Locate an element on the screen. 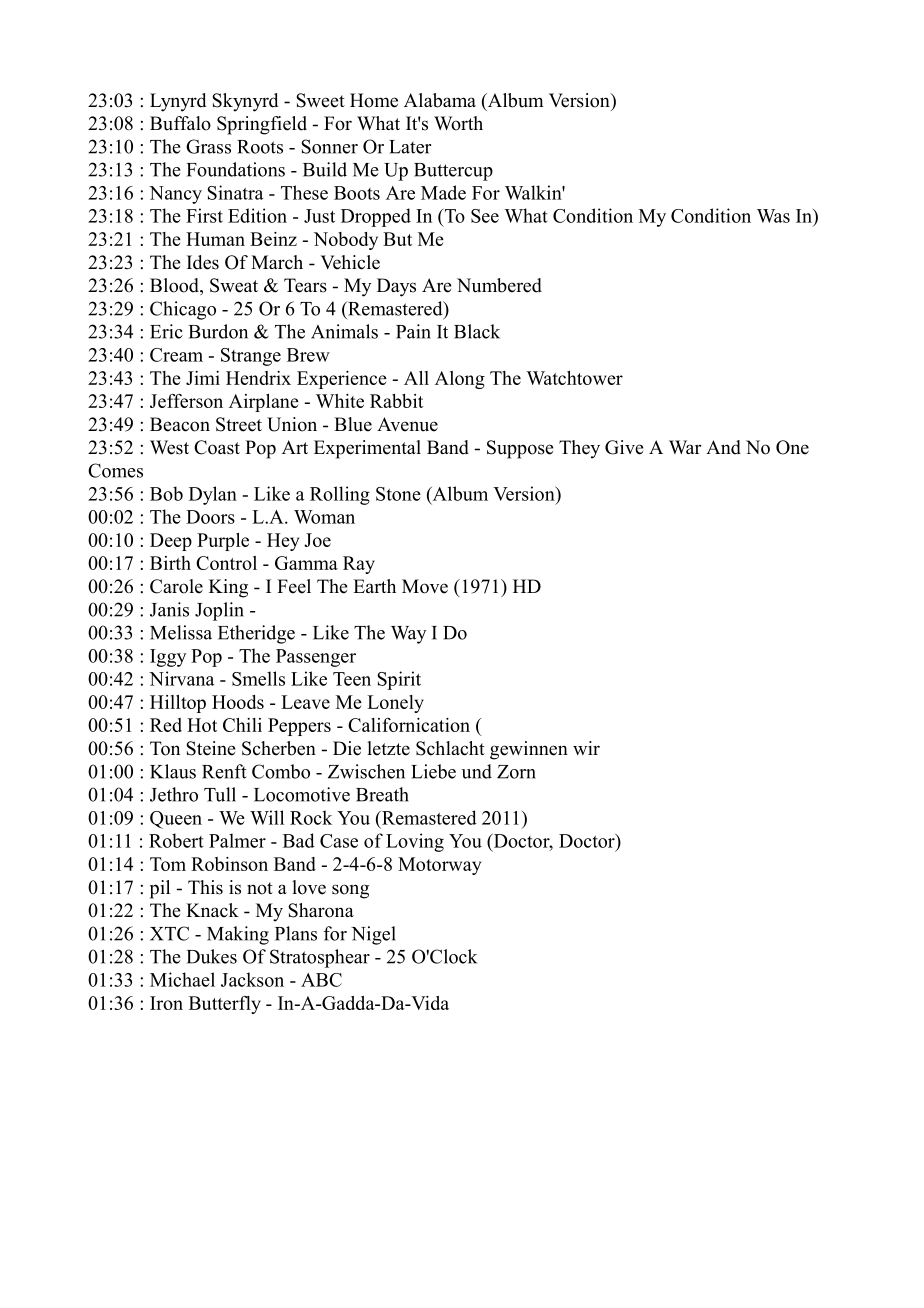 Image resolution: width=924 pixels, height=1308 pixels. Zorn is located at coordinates (516, 772).
